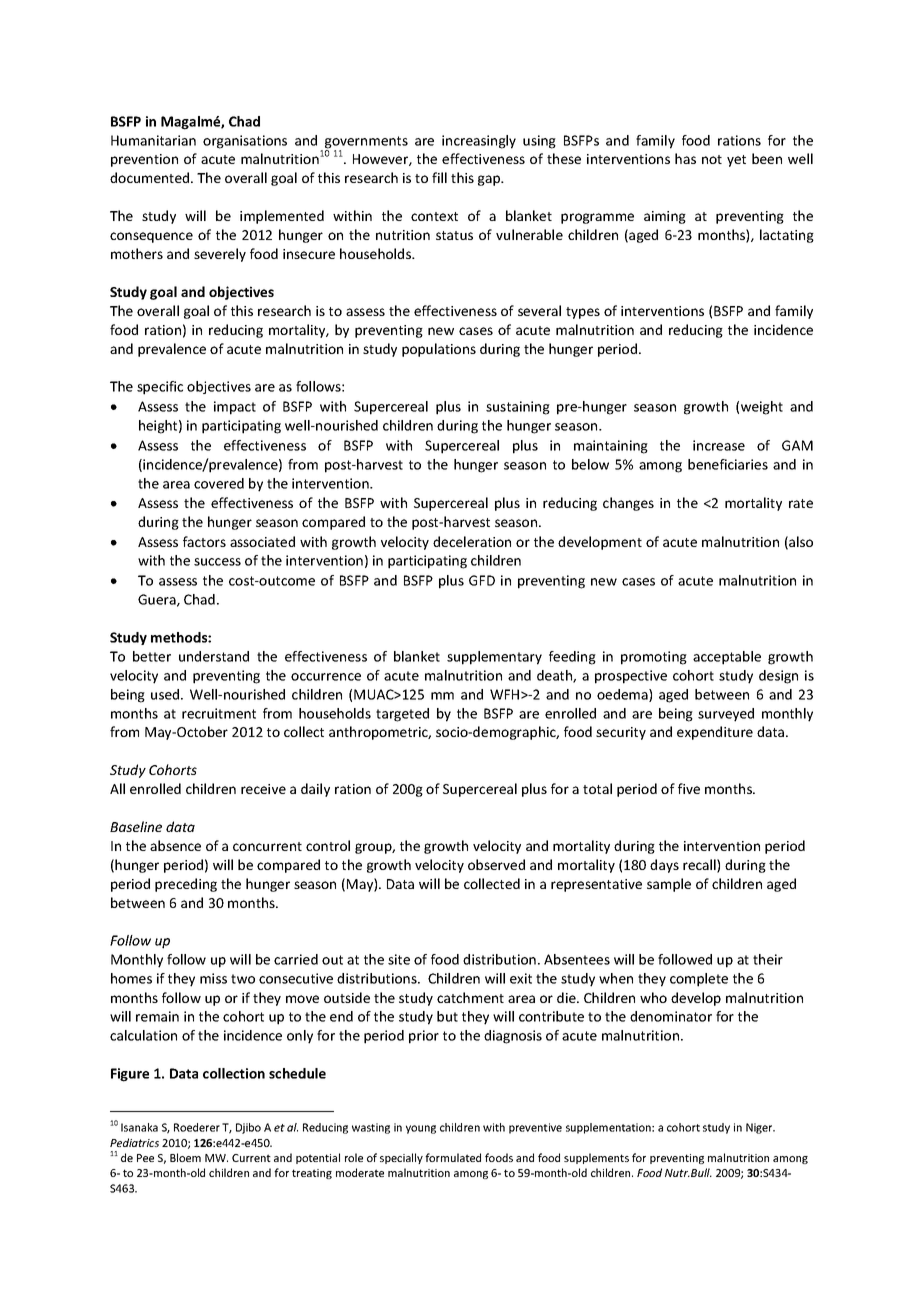 The image size is (924, 1308). What do you see at coordinates (145, 1158) in the screenshot?
I see `Pee` at bounding box center [145, 1158].
